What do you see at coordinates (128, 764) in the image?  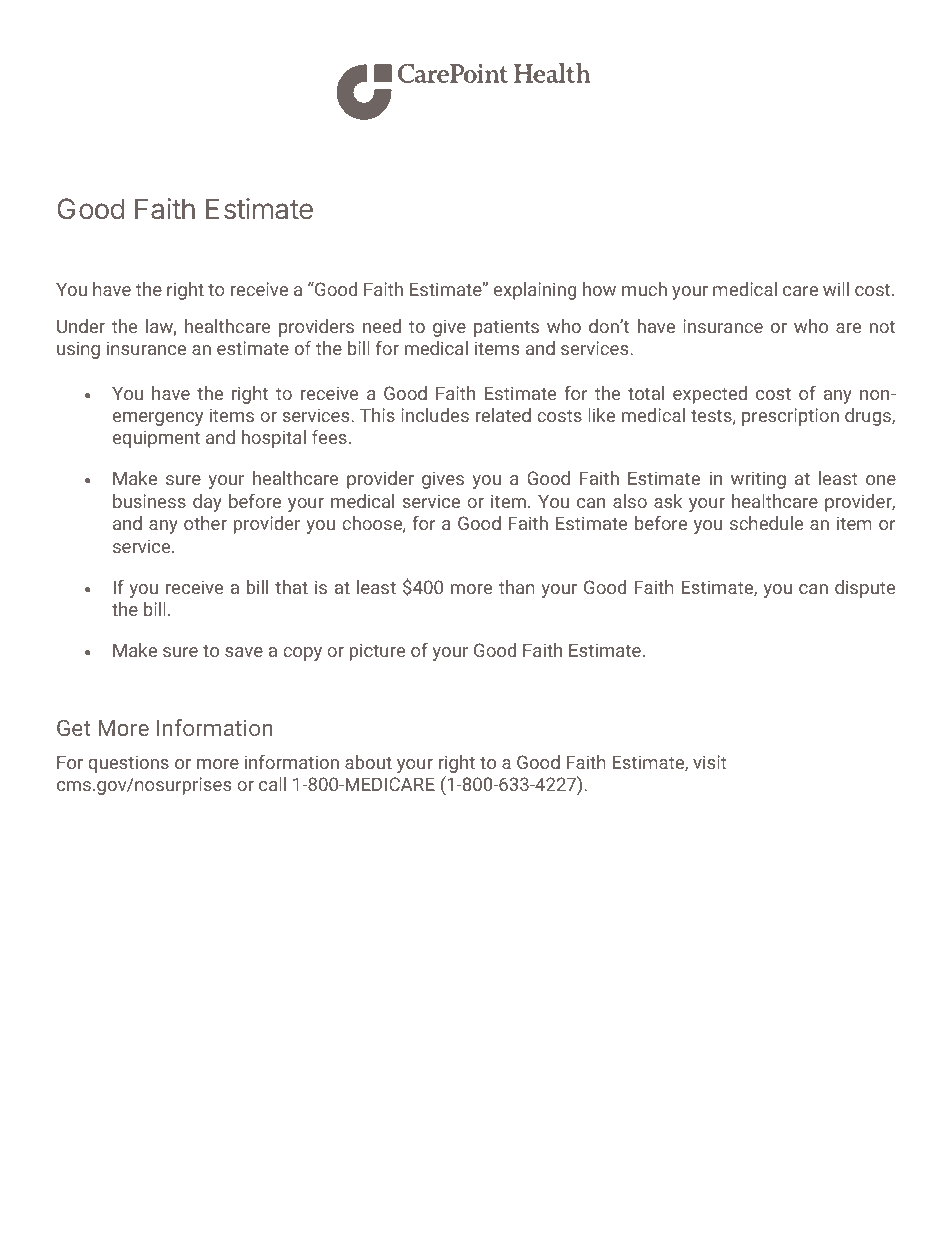 I see `questions` at bounding box center [128, 764].
